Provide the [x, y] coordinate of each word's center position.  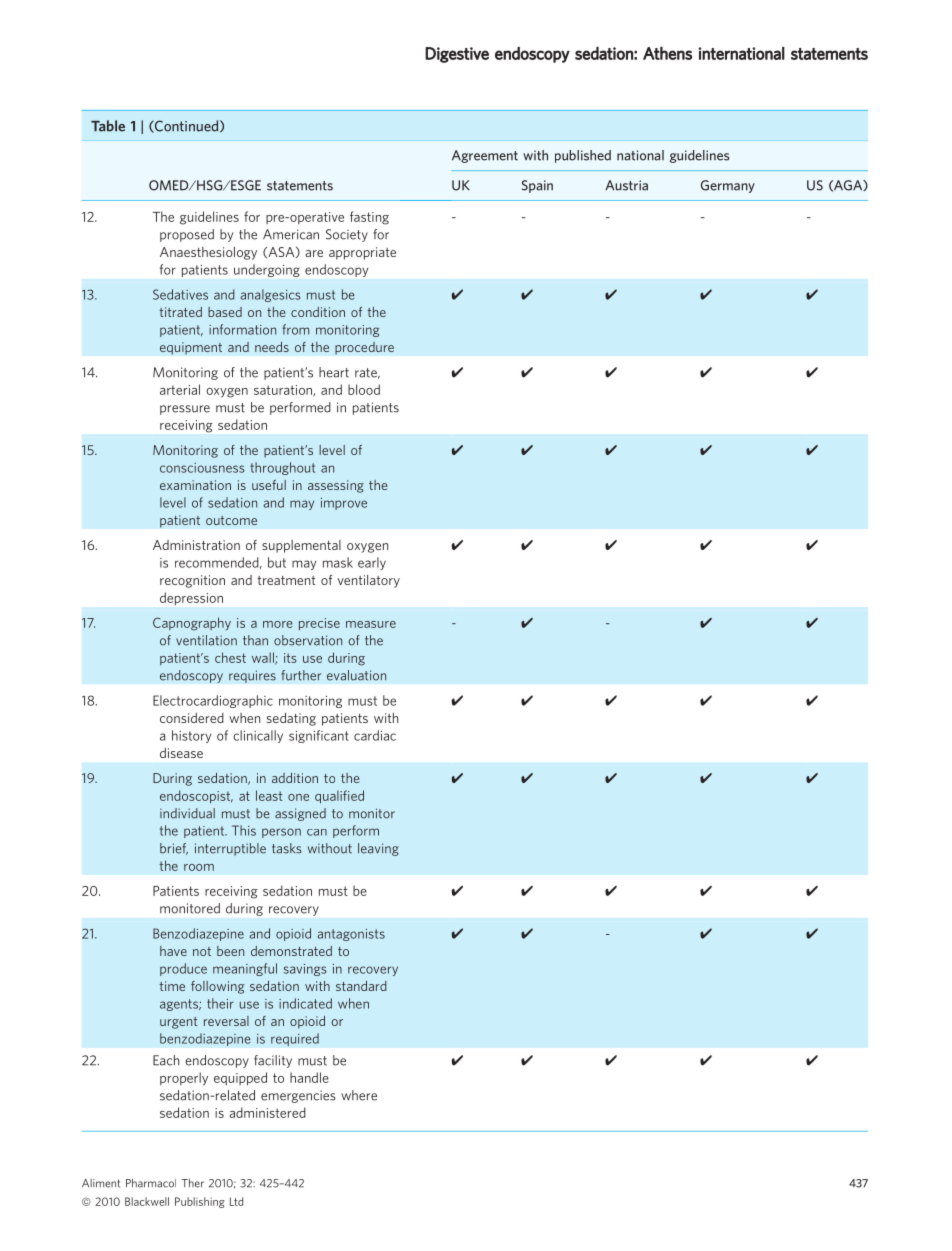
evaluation [356, 675]
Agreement [485, 156]
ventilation [206, 640]
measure [371, 624]
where [359, 1095]
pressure [185, 410]
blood [364, 389]
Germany [728, 186]
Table [108, 126]
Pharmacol [151, 1183]
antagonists [351, 935]
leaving [378, 849]
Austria [626, 185]
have [173, 951]
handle [309, 1077]
